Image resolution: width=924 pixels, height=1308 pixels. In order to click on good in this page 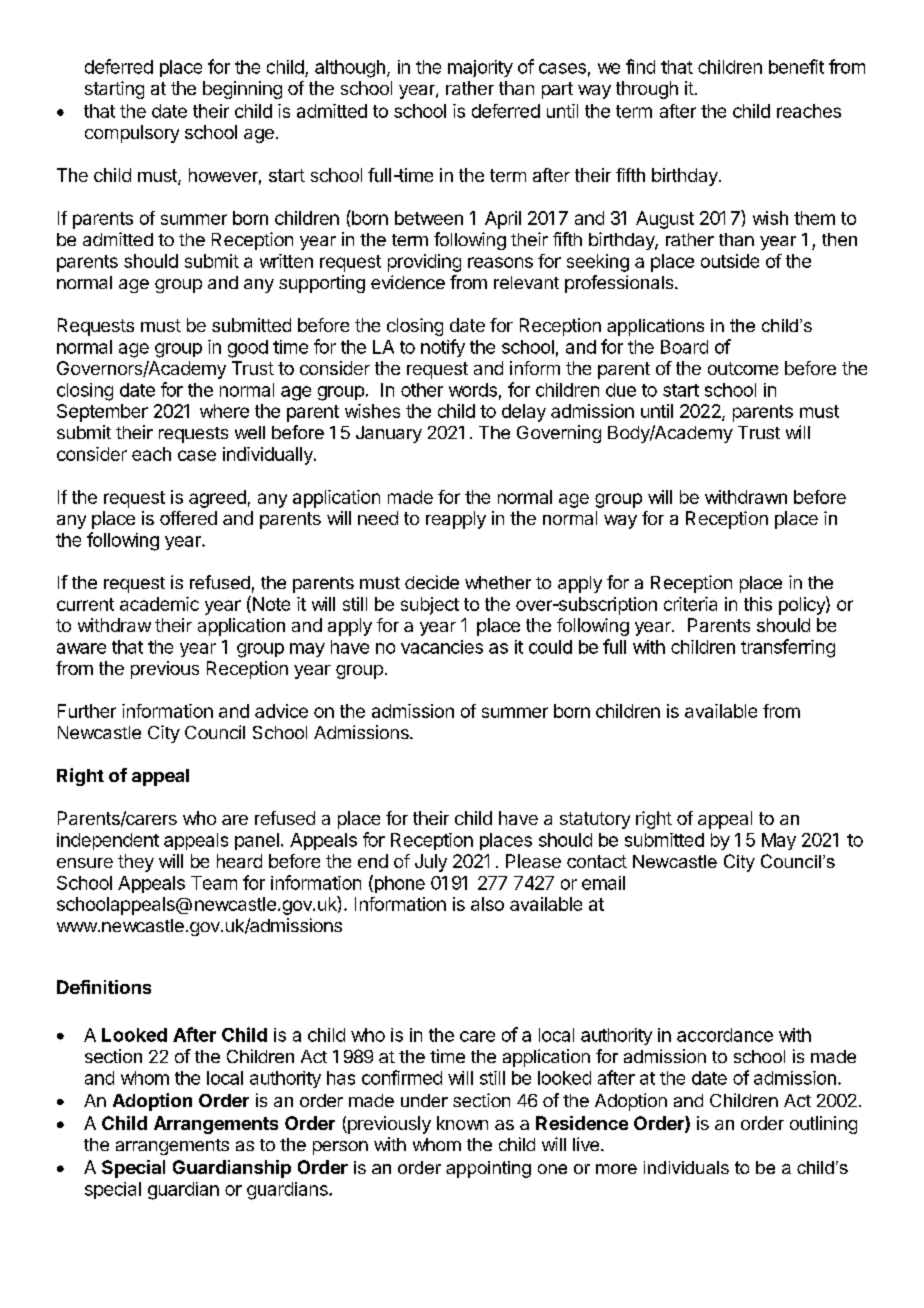, I will do `click(248, 349)`.
